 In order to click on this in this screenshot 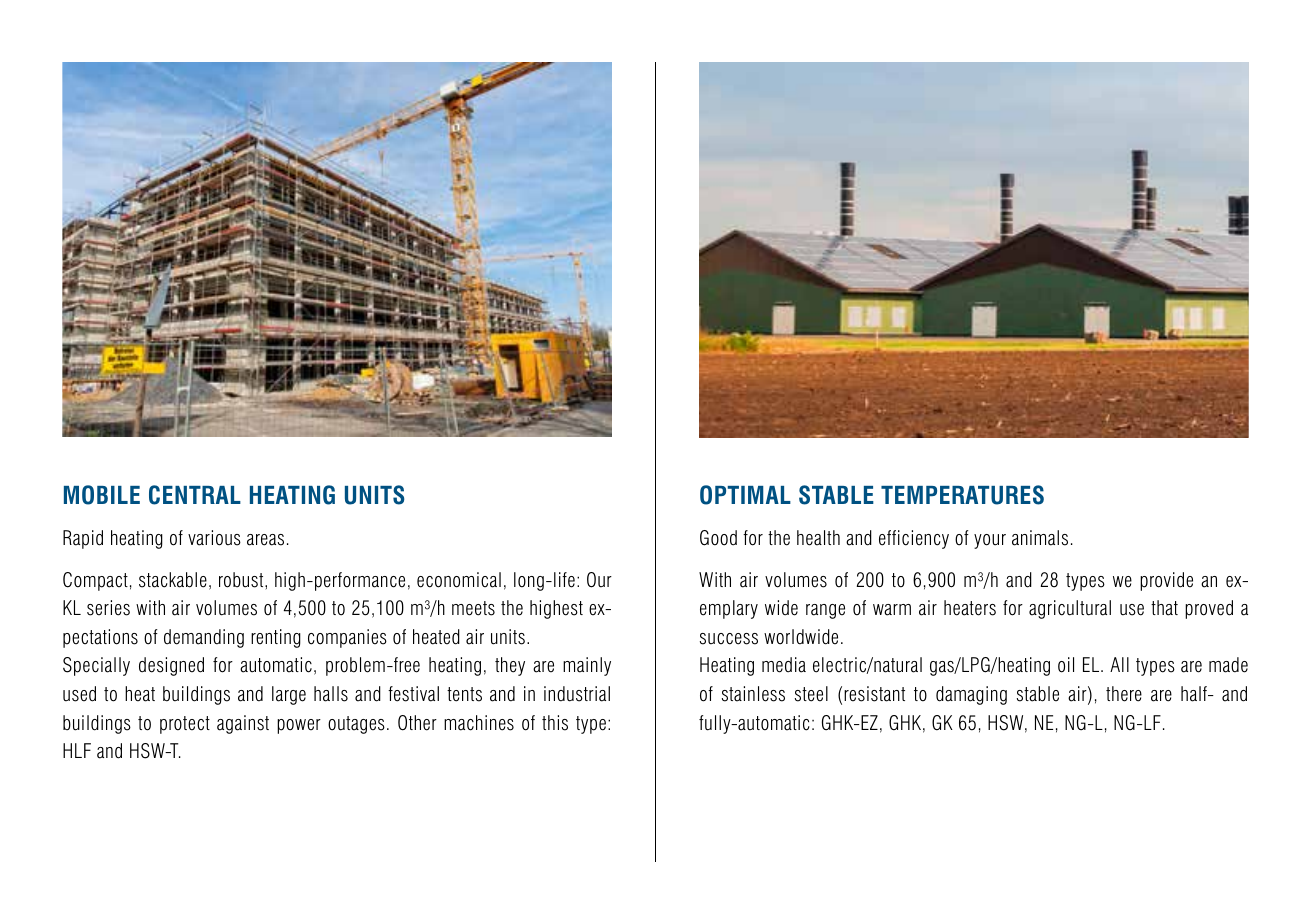, I will do `click(555, 723)`.
